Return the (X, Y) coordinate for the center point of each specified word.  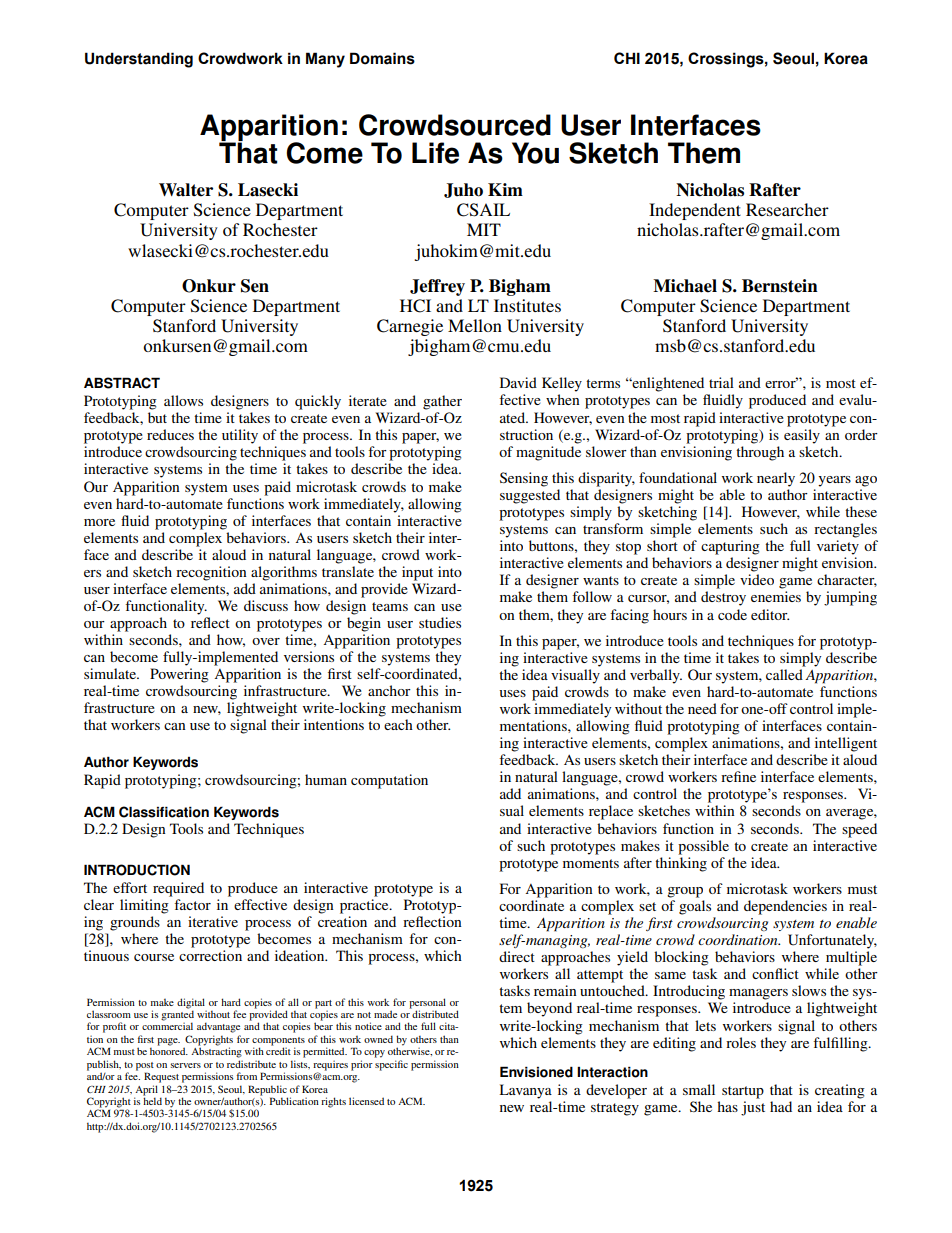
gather (442, 402)
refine (738, 776)
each (398, 724)
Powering (179, 675)
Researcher (787, 209)
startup (743, 1092)
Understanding (139, 60)
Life (435, 153)
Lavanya (525, 1091)
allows (183, 400)
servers (185, 1065)
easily (802, 436)
